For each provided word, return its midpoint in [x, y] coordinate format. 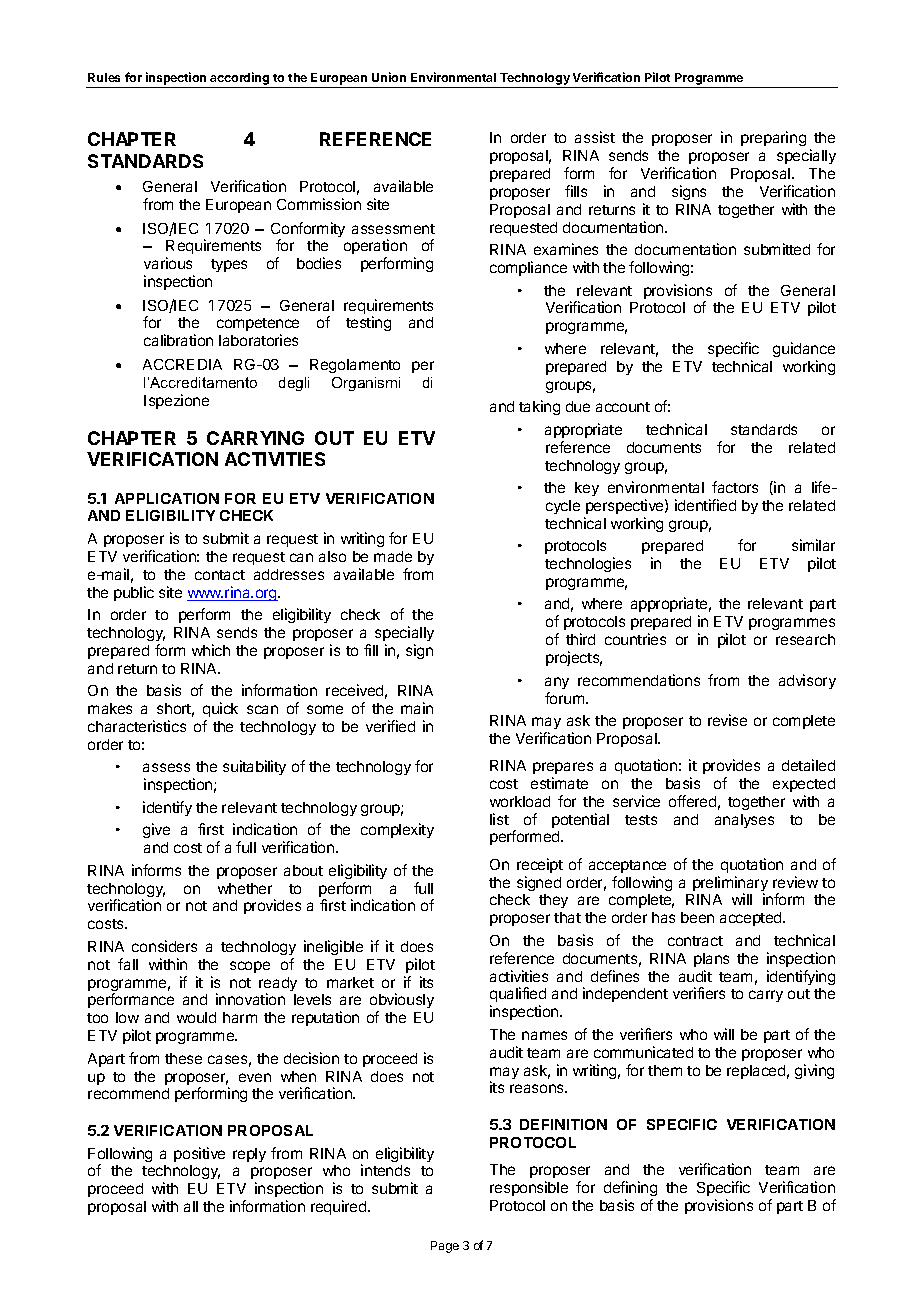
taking [539, 407]
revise [727, 720]
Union [389, 77]
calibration [178, 340]
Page [445, 1247]
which [211, 650]
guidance [804, 349]
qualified [518, 996]
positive [199, 1154]
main [417, 708]
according [239, 78]
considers [164, 946]
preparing [773, 138]
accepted [752, 919]
